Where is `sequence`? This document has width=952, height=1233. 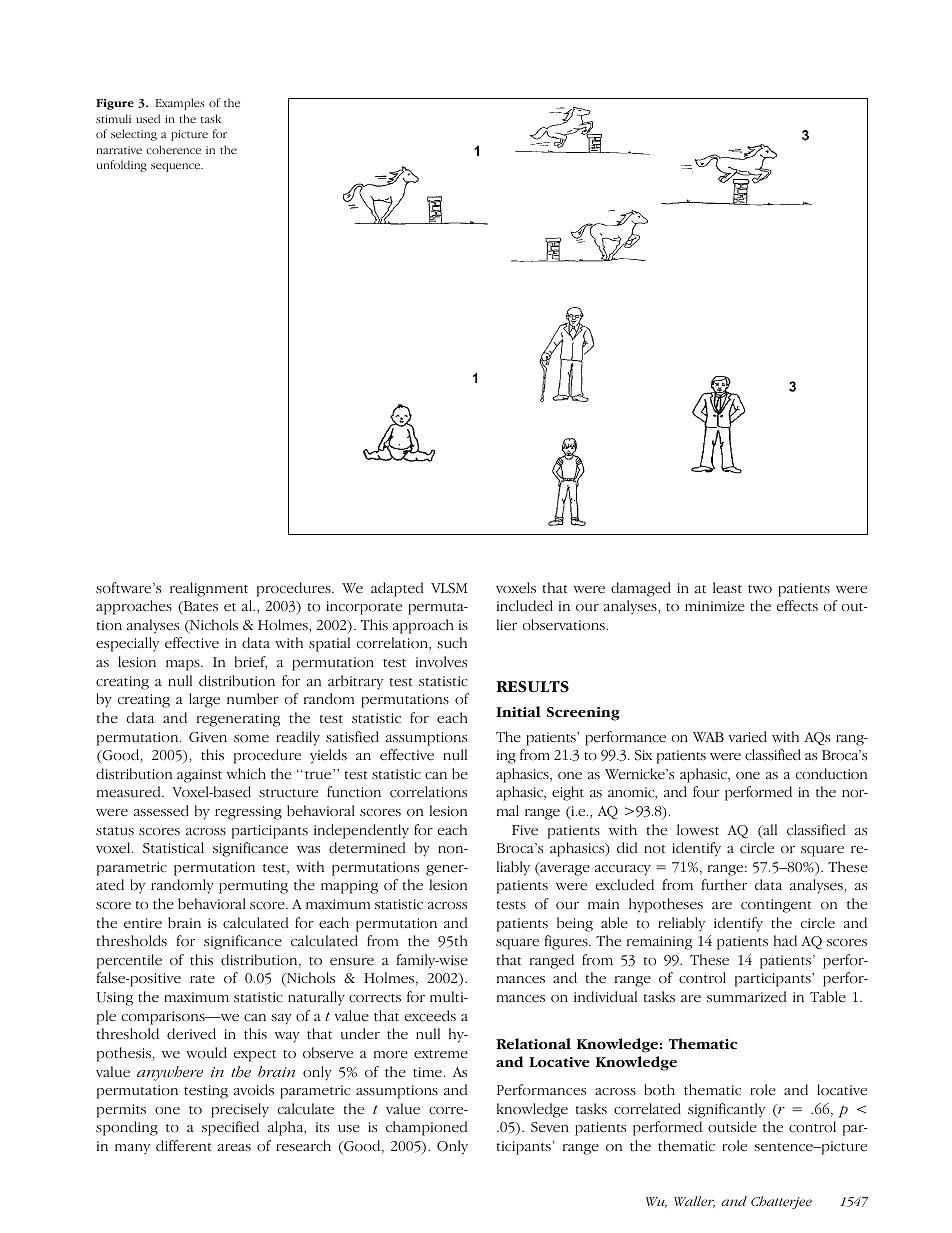 sequence is located at coordinates (177, 167).
